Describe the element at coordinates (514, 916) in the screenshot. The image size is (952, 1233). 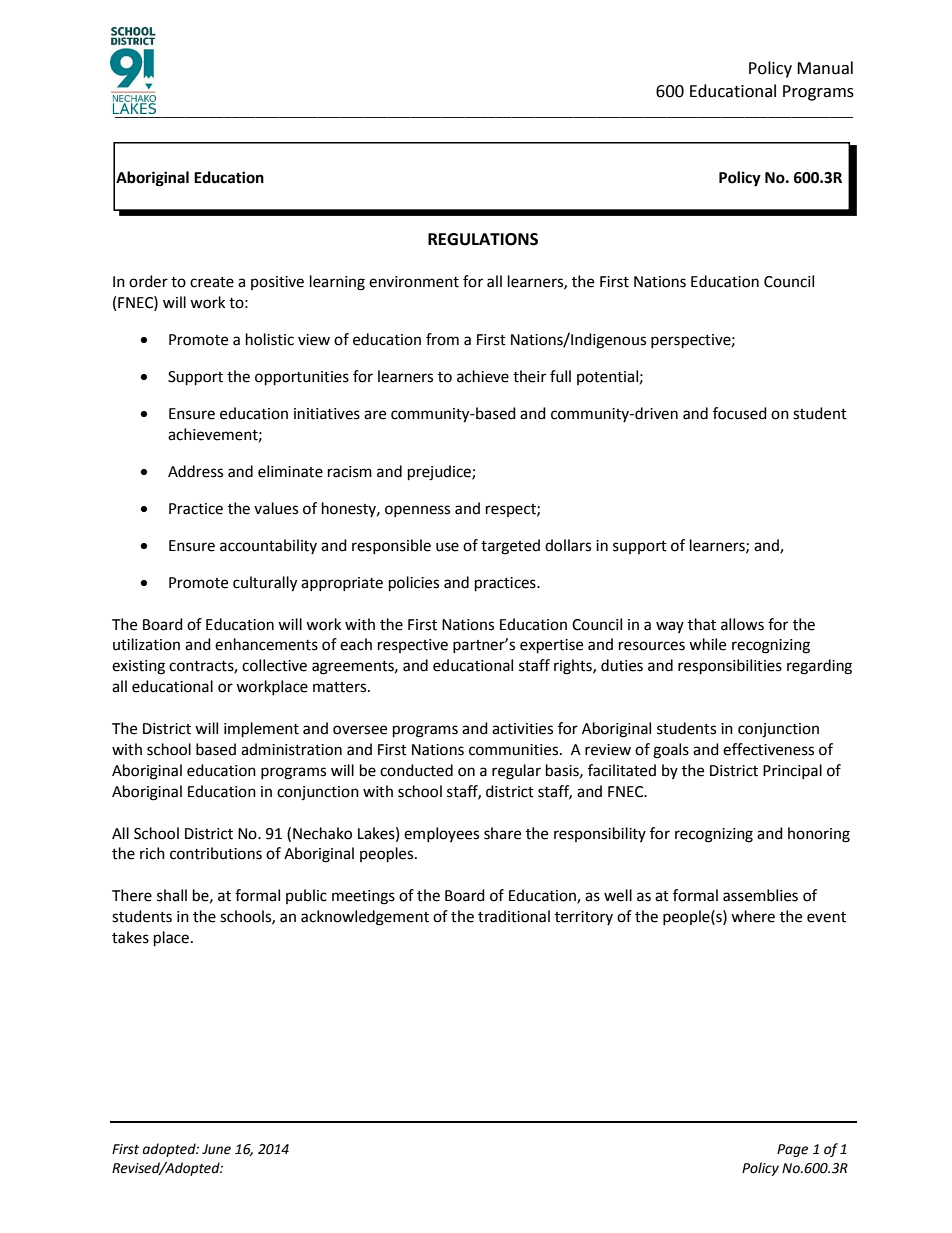
I see `traditional` at that location.
